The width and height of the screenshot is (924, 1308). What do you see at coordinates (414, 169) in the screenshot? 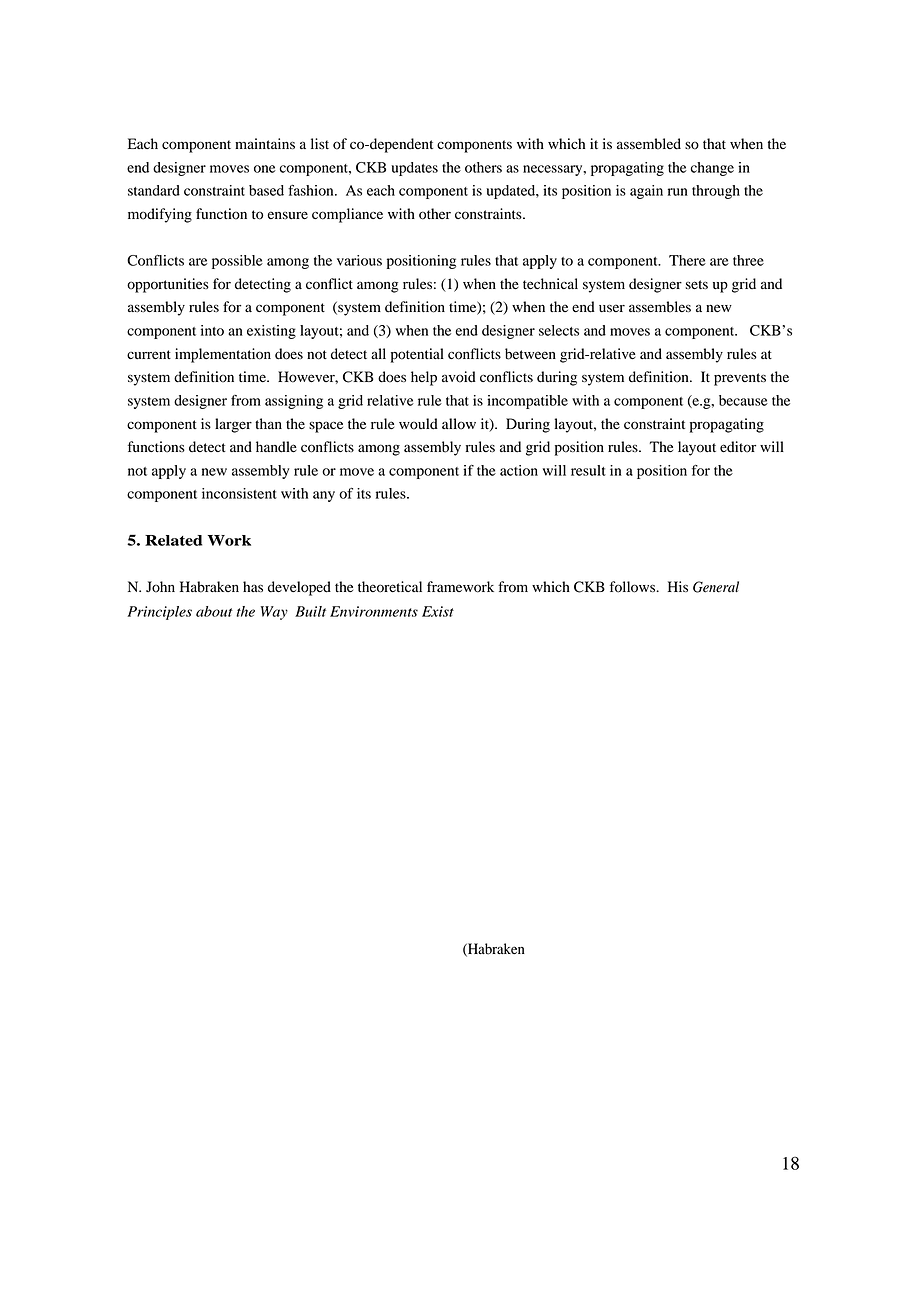
I see `updates` at bounding box center [414, 169].
